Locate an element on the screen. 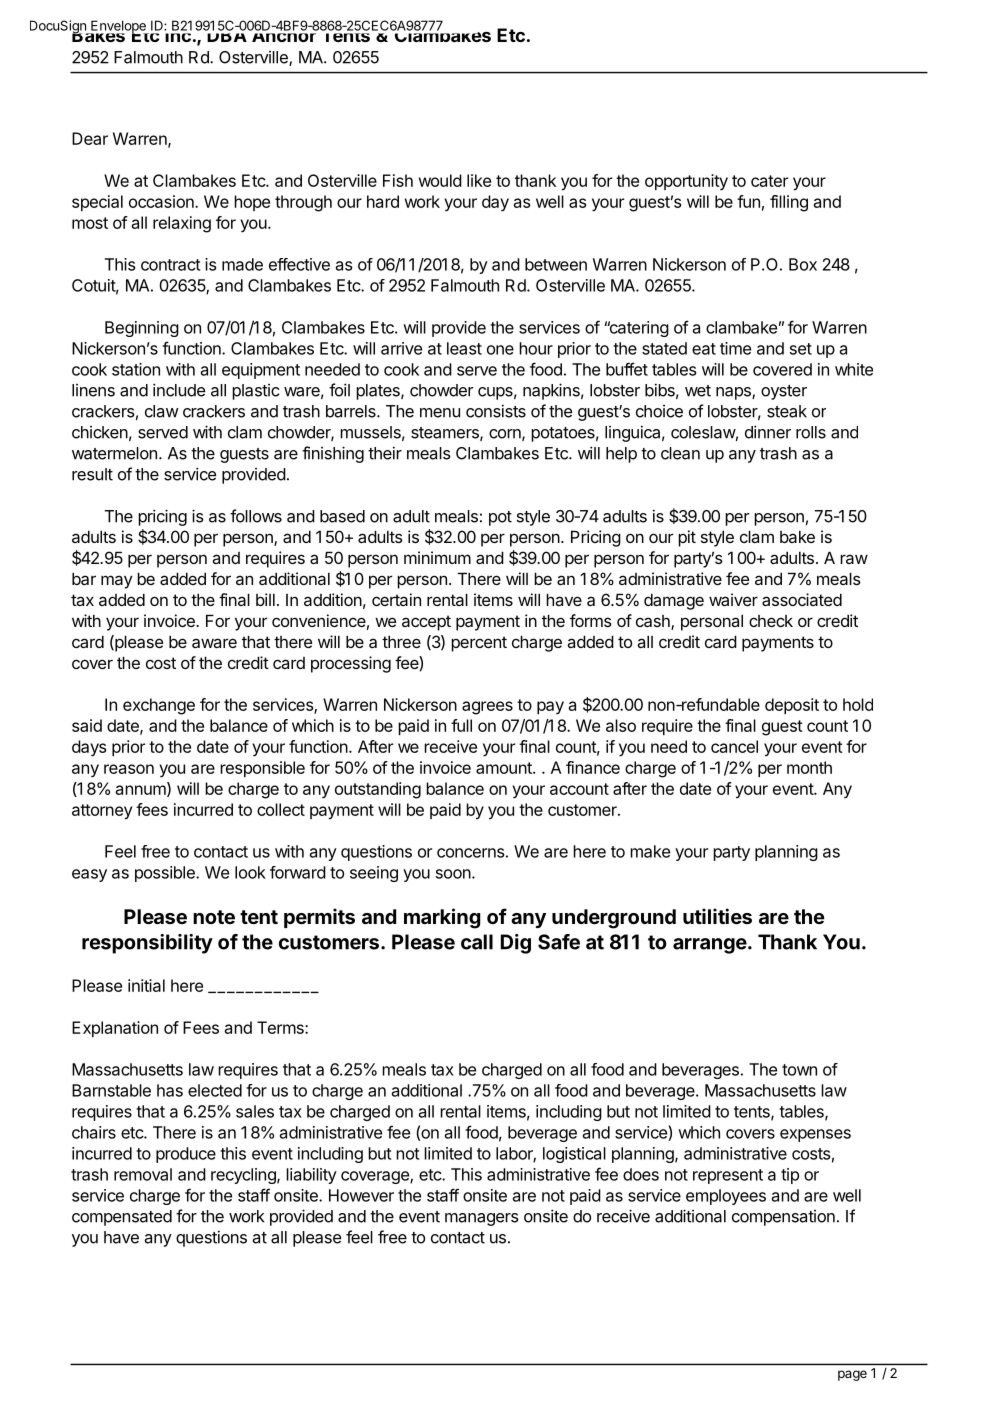  may is located at coordinates (117, 582).
